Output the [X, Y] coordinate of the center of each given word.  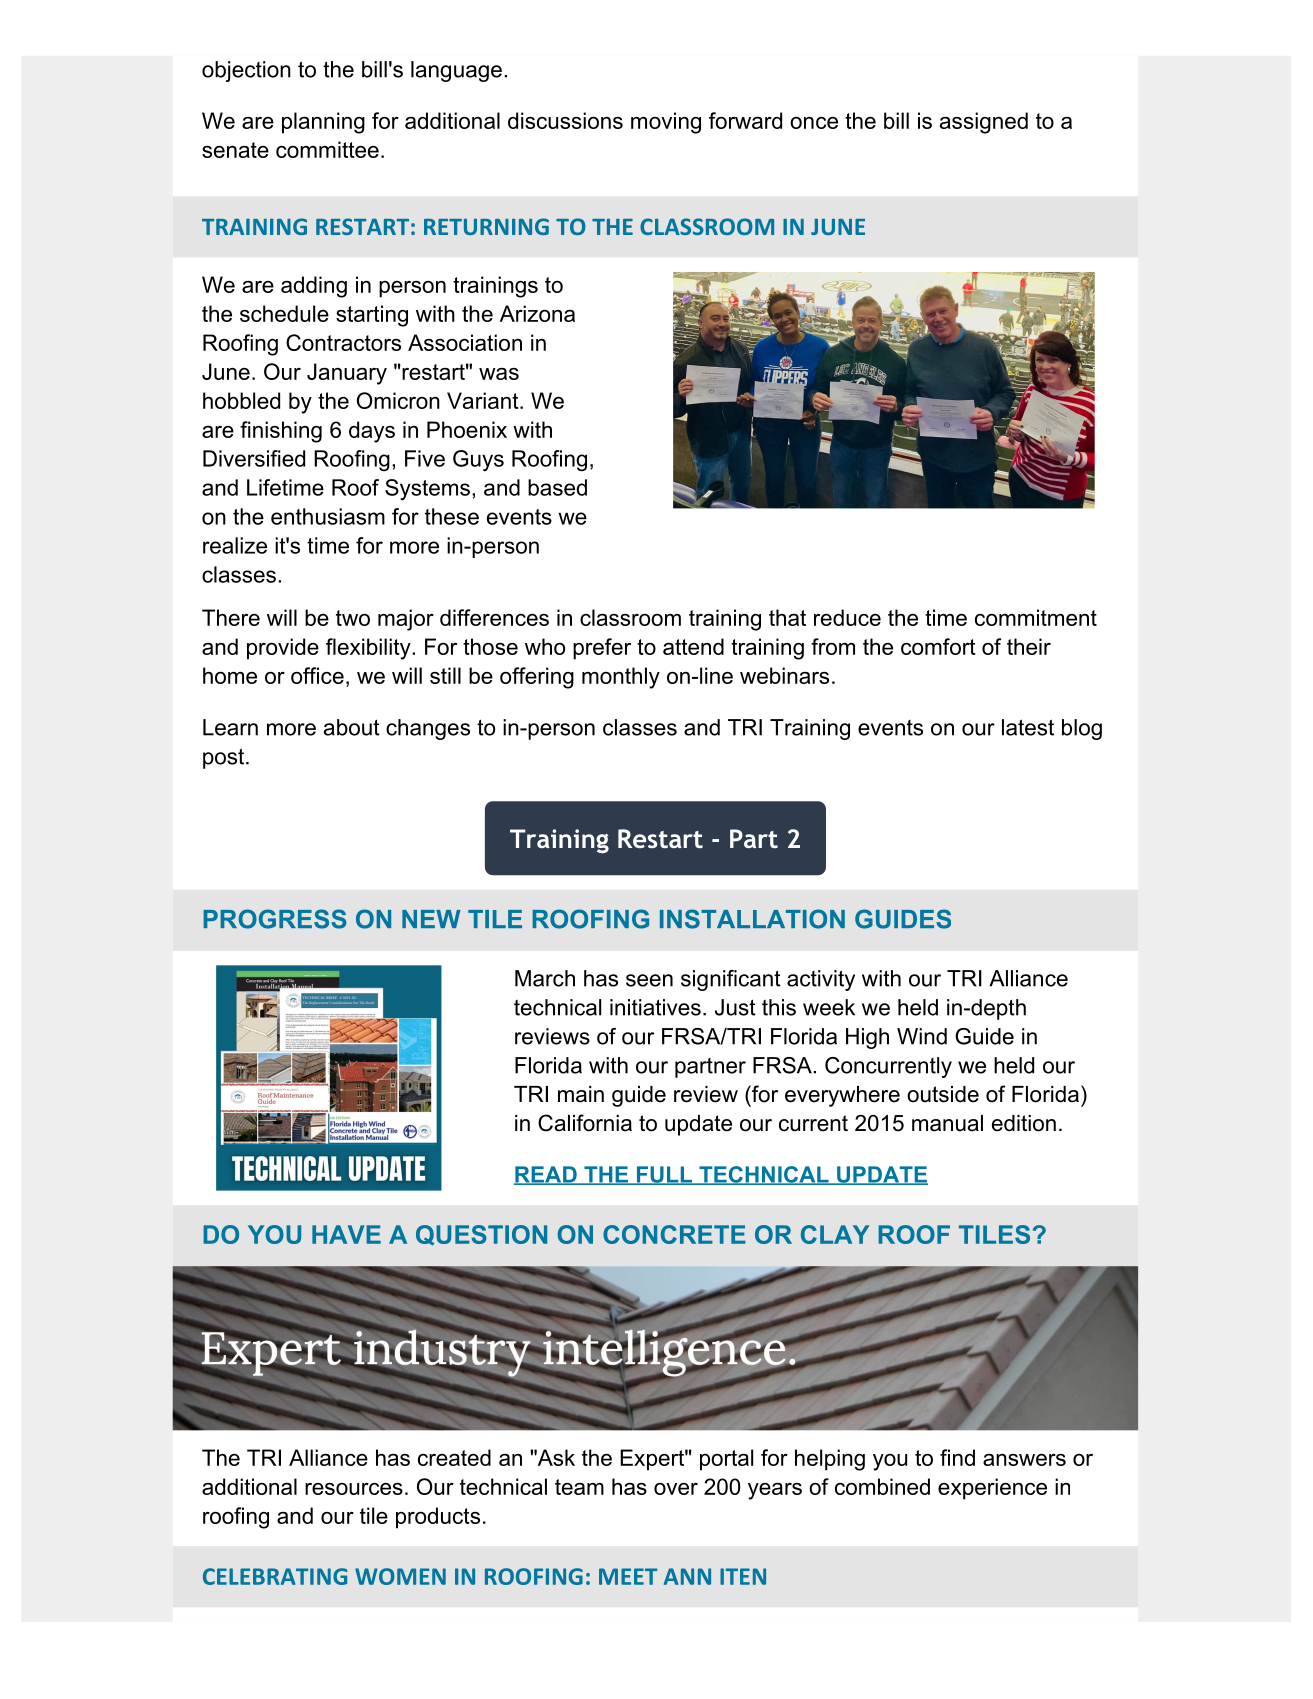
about [352, 727]
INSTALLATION [752, 919]
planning [323, 123]
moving [666, 123]
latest [1028, 727]
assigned [984, 123]
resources [354, 1489]
